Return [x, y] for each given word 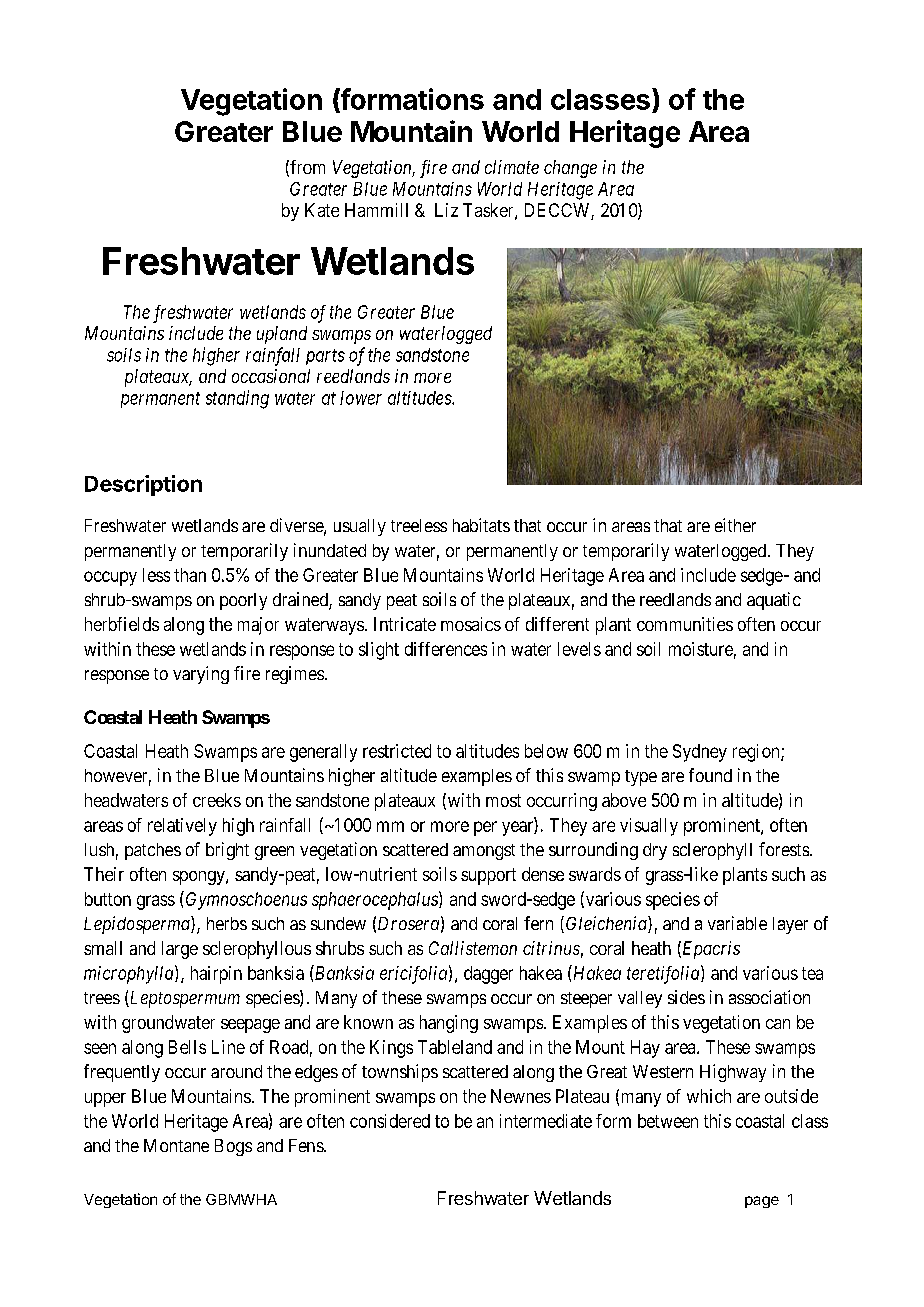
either [735, 525]
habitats [481, 525]
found [710, 775]
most [503, 800]
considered [390, 1121]
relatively [182, 827]
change [570, 169]
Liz [446, 210]
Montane [176, 1145]
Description [143, 485]
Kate [322, 210]
